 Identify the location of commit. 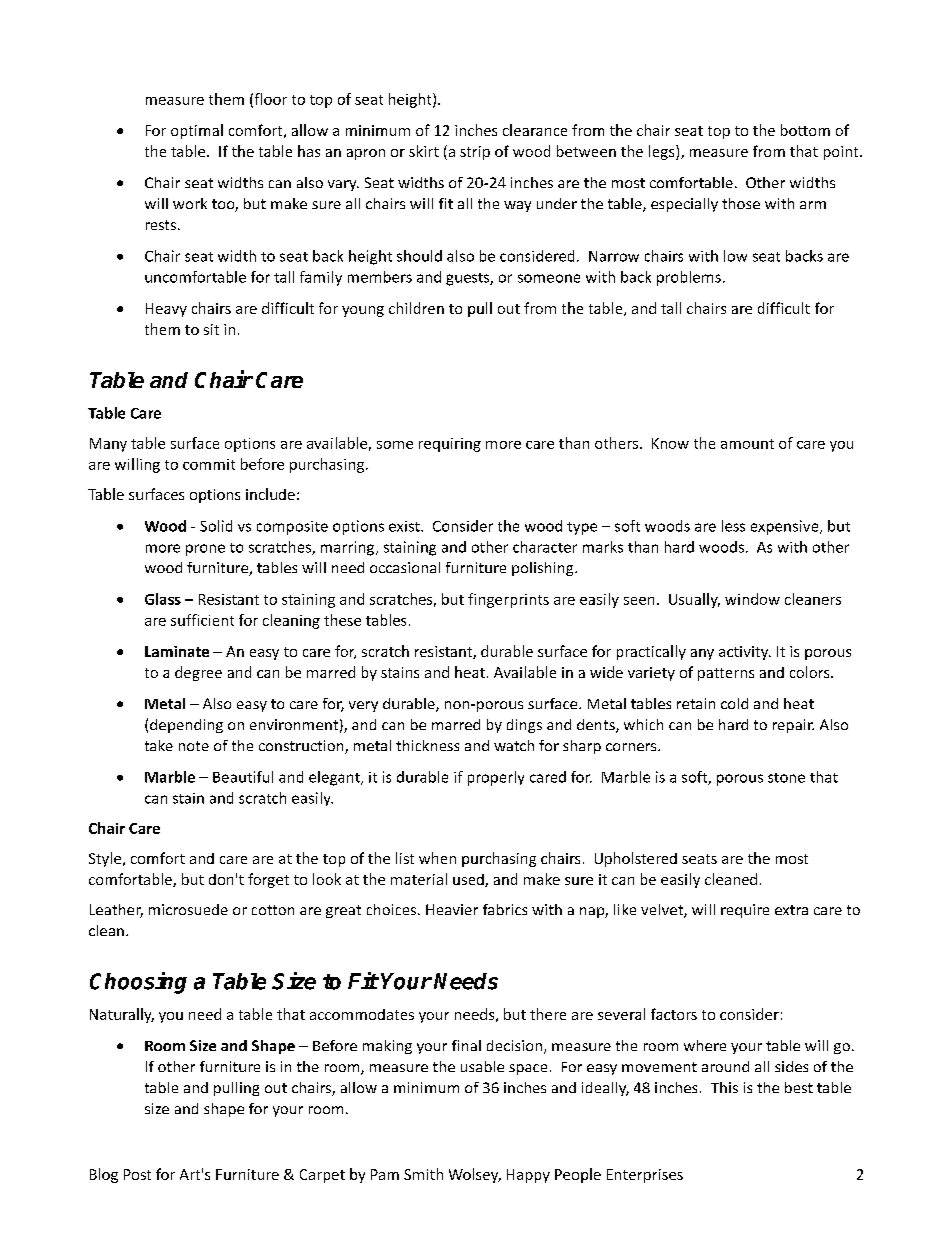
(209, 464).
